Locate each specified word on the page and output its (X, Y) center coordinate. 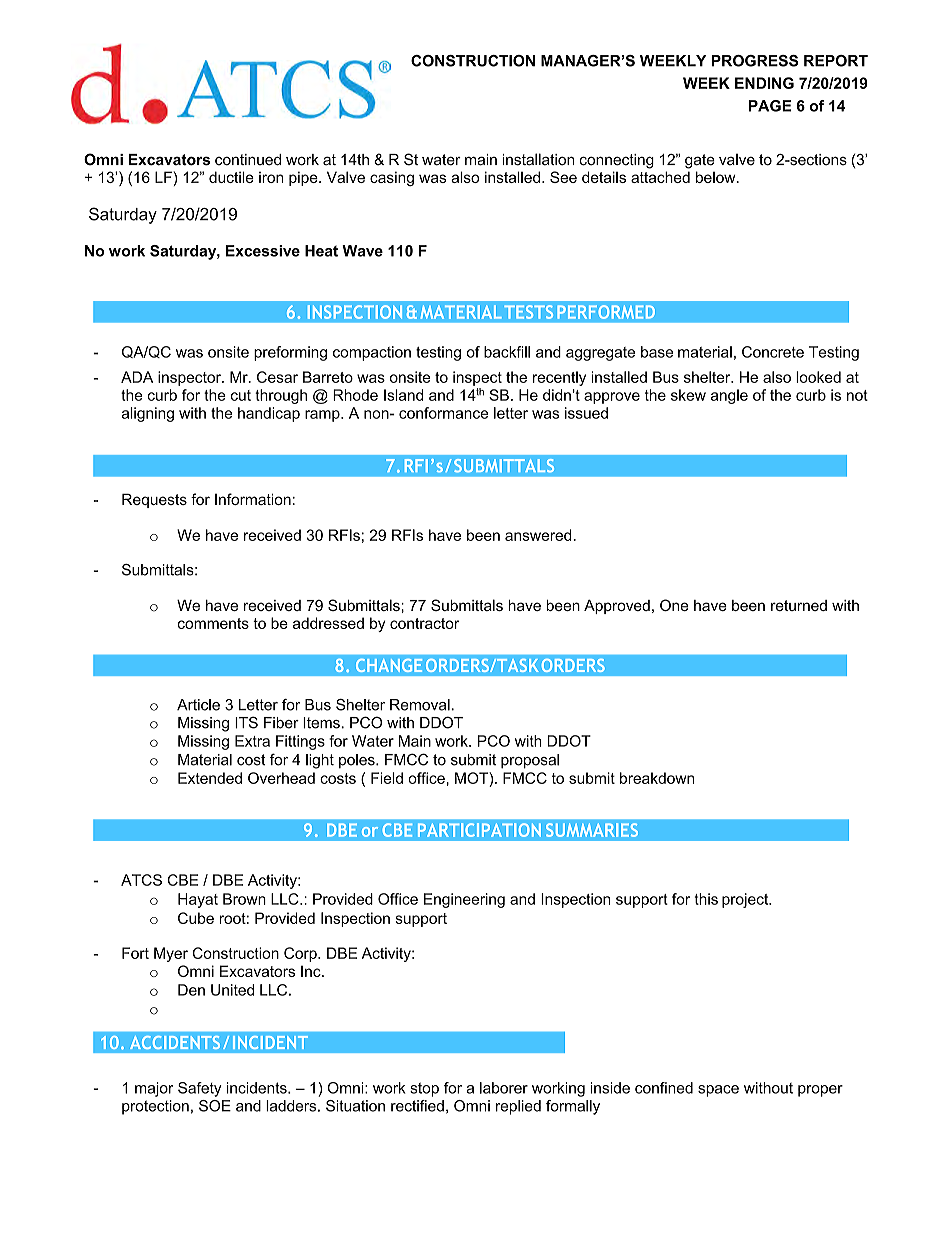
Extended (210, 778)
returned (799, 605)
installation (538, 159)
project (746, 900)
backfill (507, 352)
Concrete (773, 352)
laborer (504, 1088)
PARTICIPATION (479, 830)
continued (248, 160)
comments (213, 623)
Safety (200, 1089)
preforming (290, 353)
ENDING (764, 83)
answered (539, 535)
